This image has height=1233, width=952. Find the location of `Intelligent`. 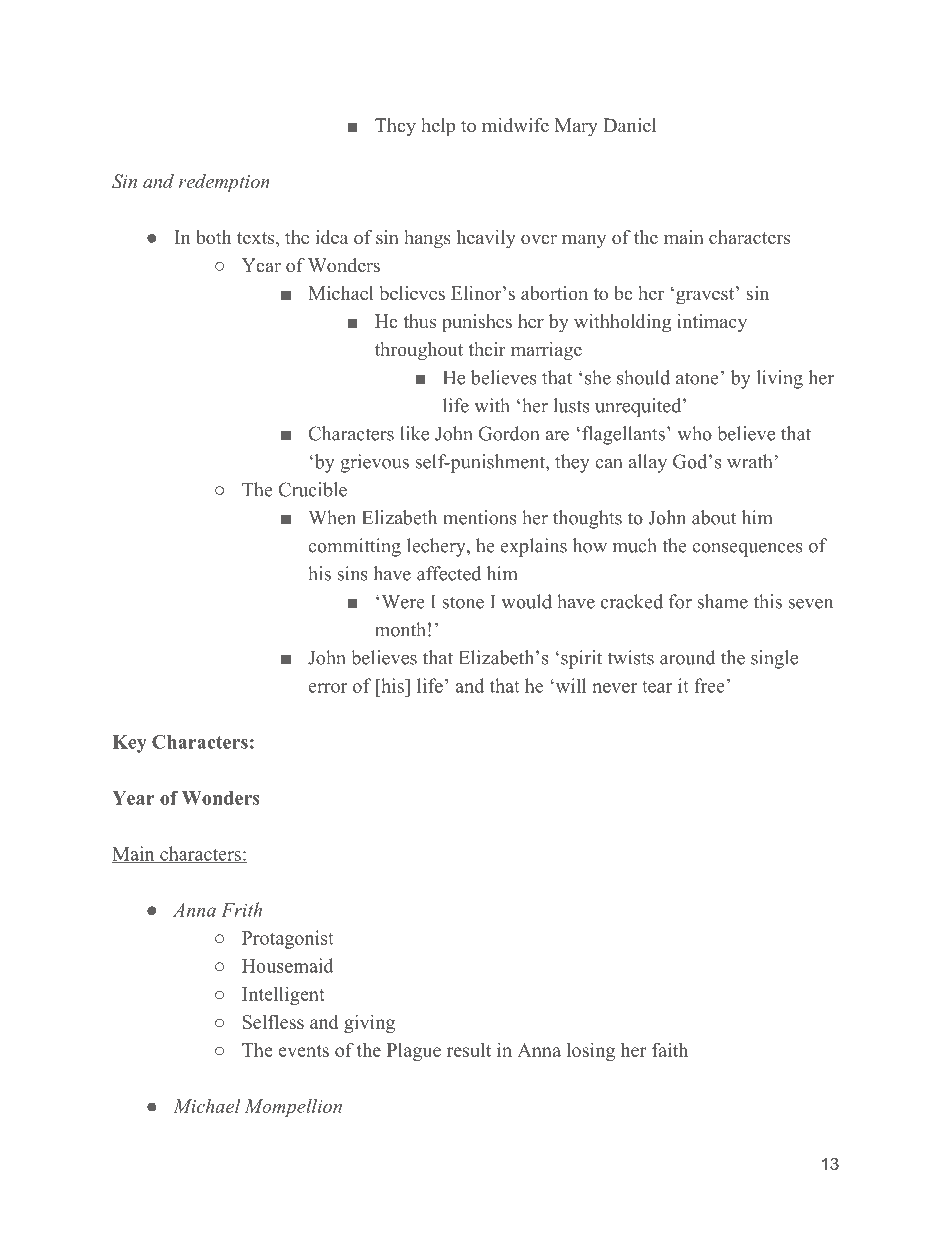

Intelligent is located at coordinates (283, 996).
